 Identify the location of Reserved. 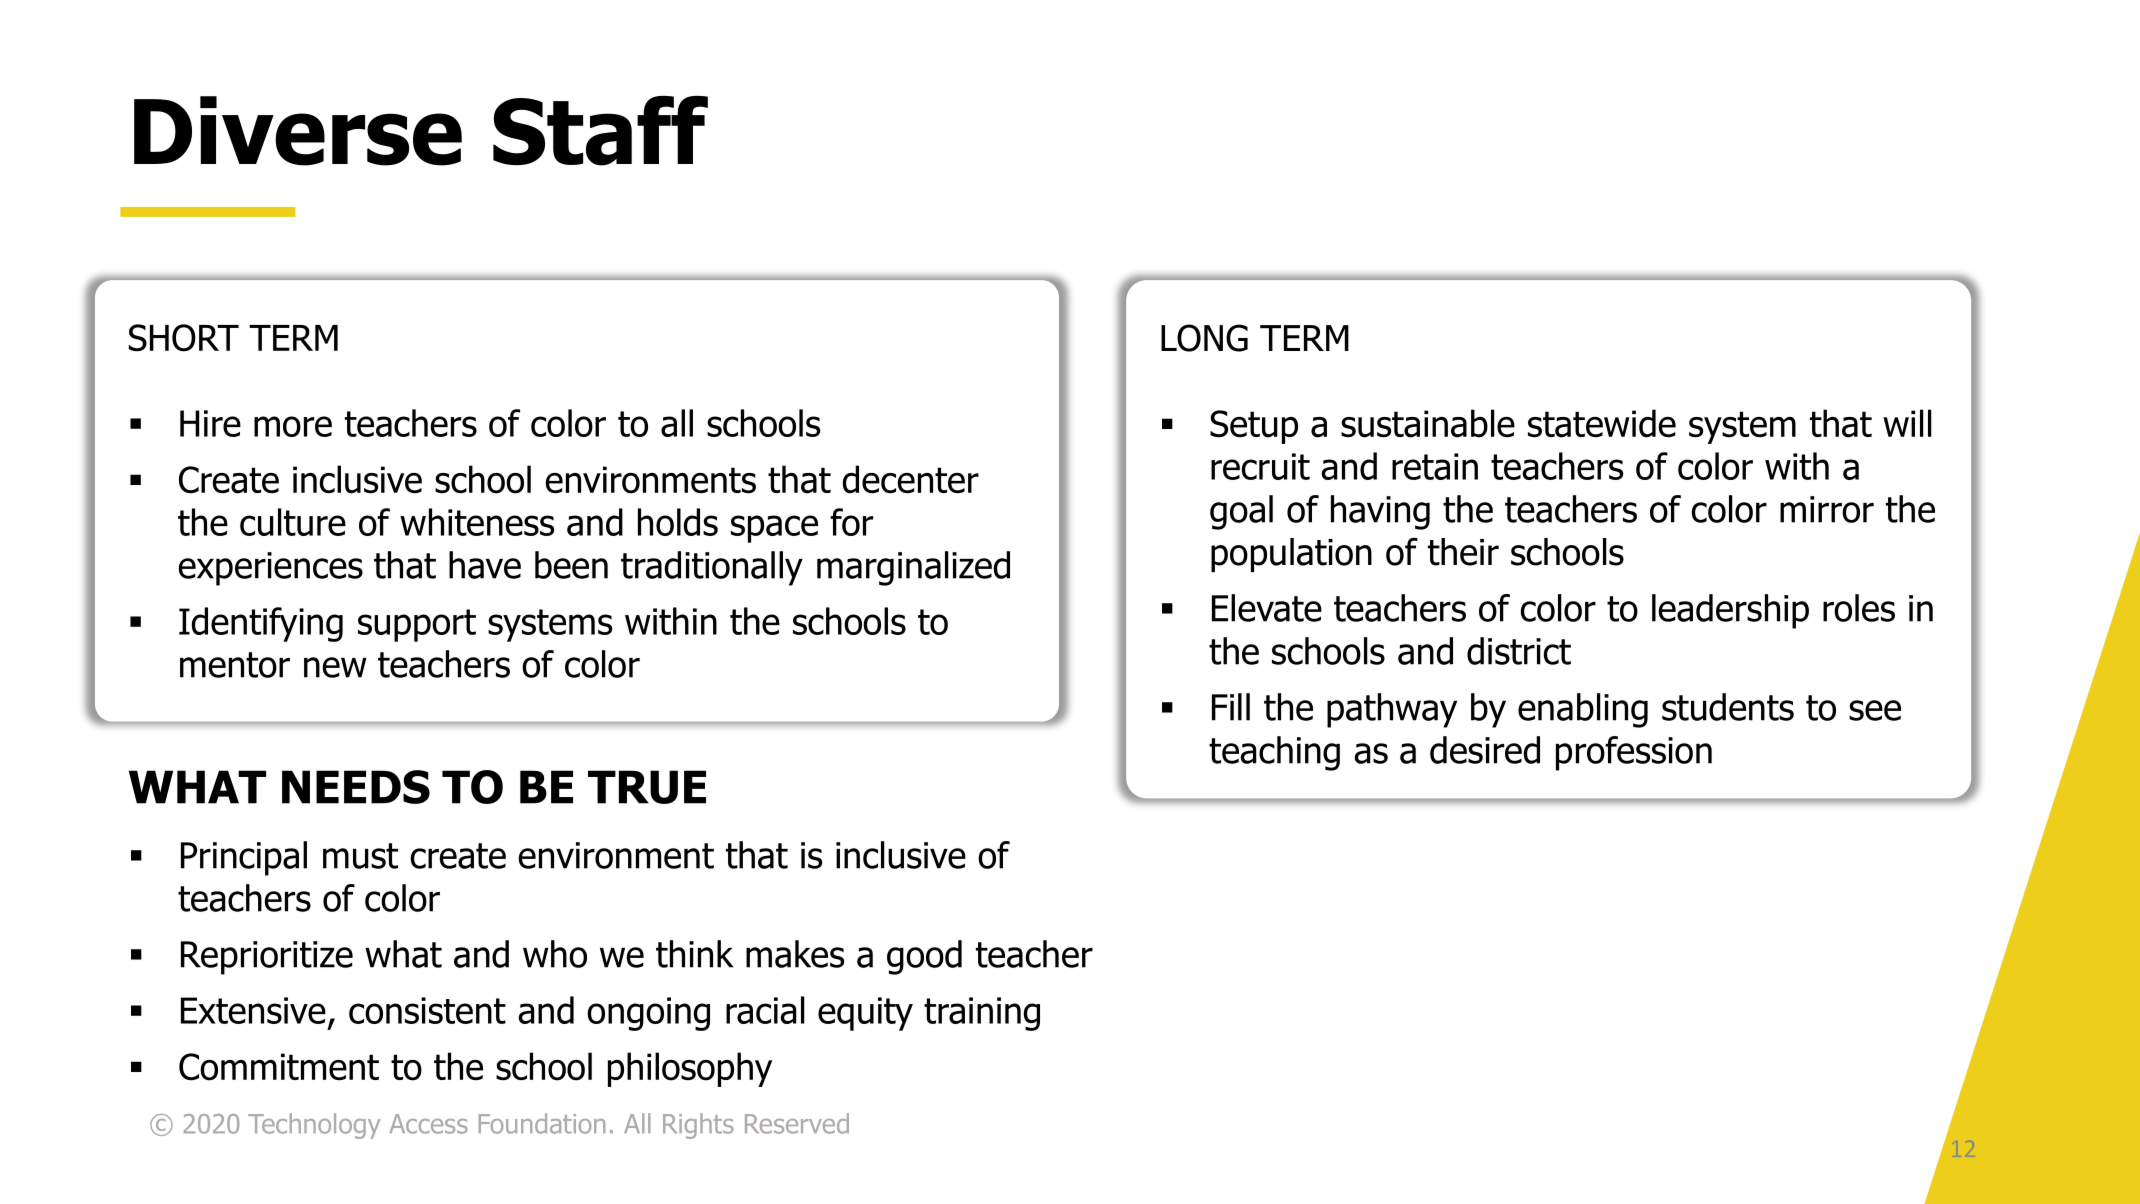
(797, 1123).
